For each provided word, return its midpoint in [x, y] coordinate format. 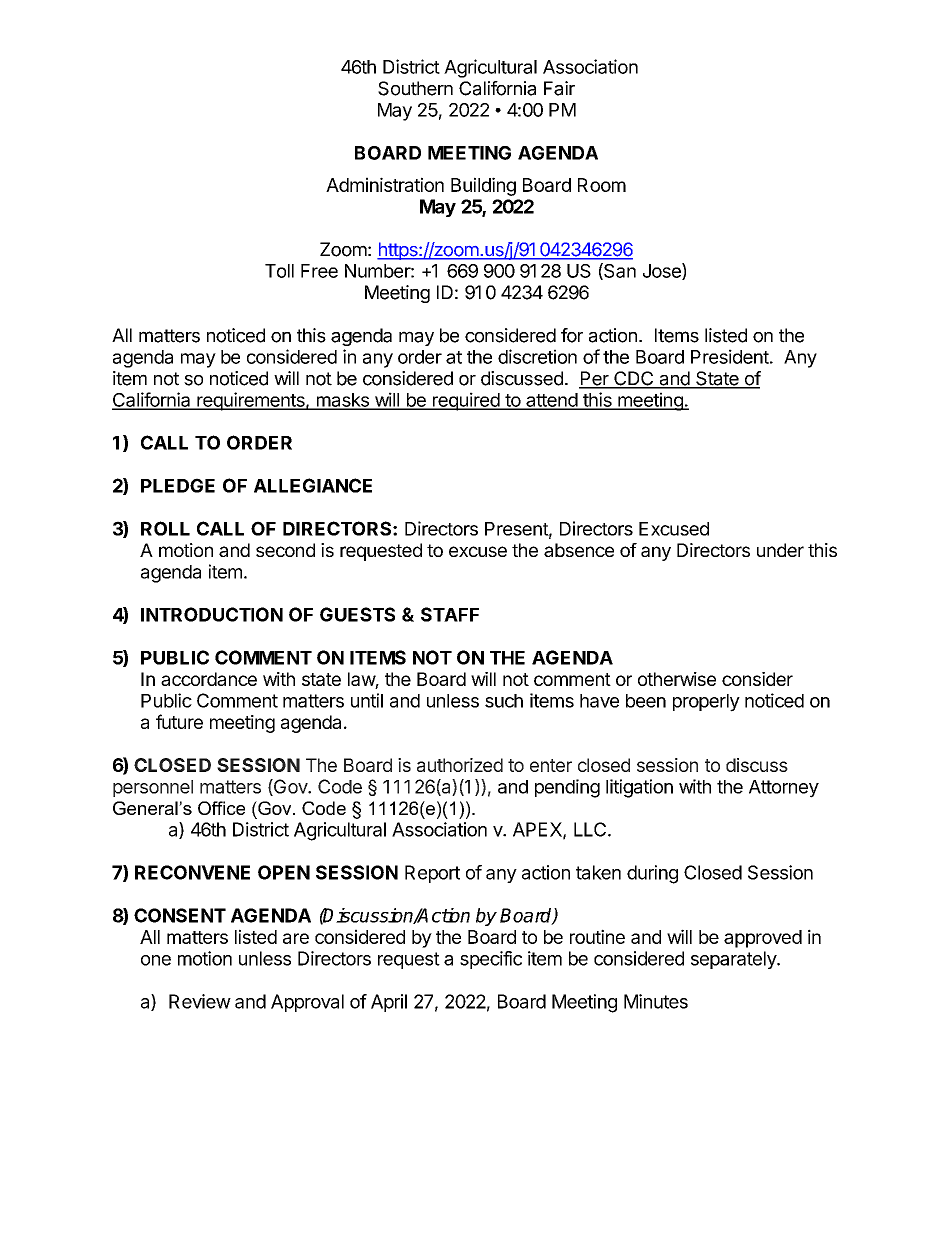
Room [602, 185]
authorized [460, 765]
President [730, 356]
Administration [385, 184]
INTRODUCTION [212, 614]
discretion [537, 356]
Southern [415, 88]
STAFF [450, 614]
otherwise [677, 679]
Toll [279, 271]
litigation [639, 788]
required [466, 401]
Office [221, 808]
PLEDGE [178, 485]
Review [200, 1001]
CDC [634, 379]
